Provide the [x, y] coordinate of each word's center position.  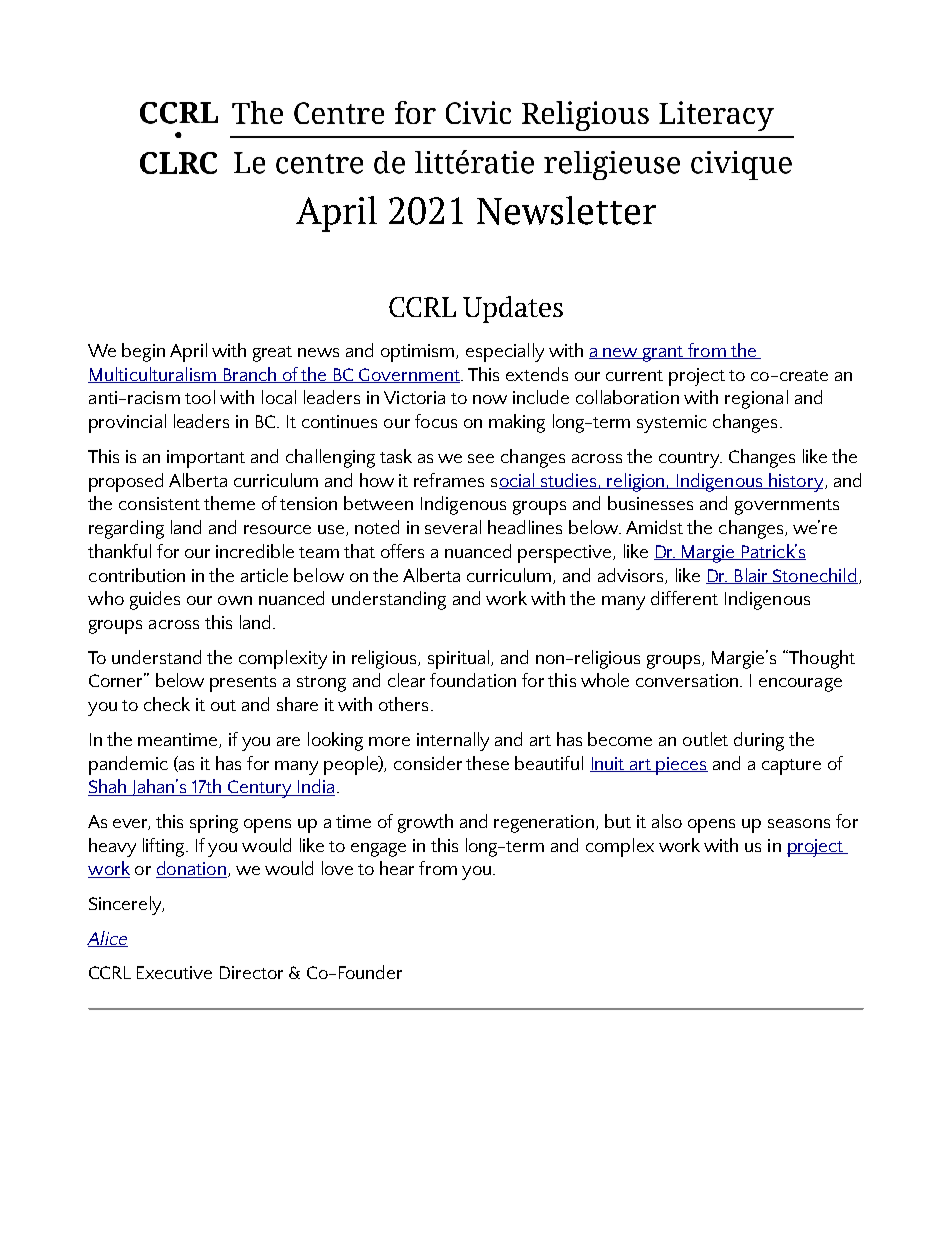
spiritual [460, 659]
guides [155, 600]
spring [214, 824]
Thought [821, 659]
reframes [449, 480]
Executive [174, 972]
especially [505, 352]
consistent [159, 503]
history [795, 482]
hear [397, 868]
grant [663, 354]
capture [791, 767]
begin [143, 352]
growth [425, 823]
